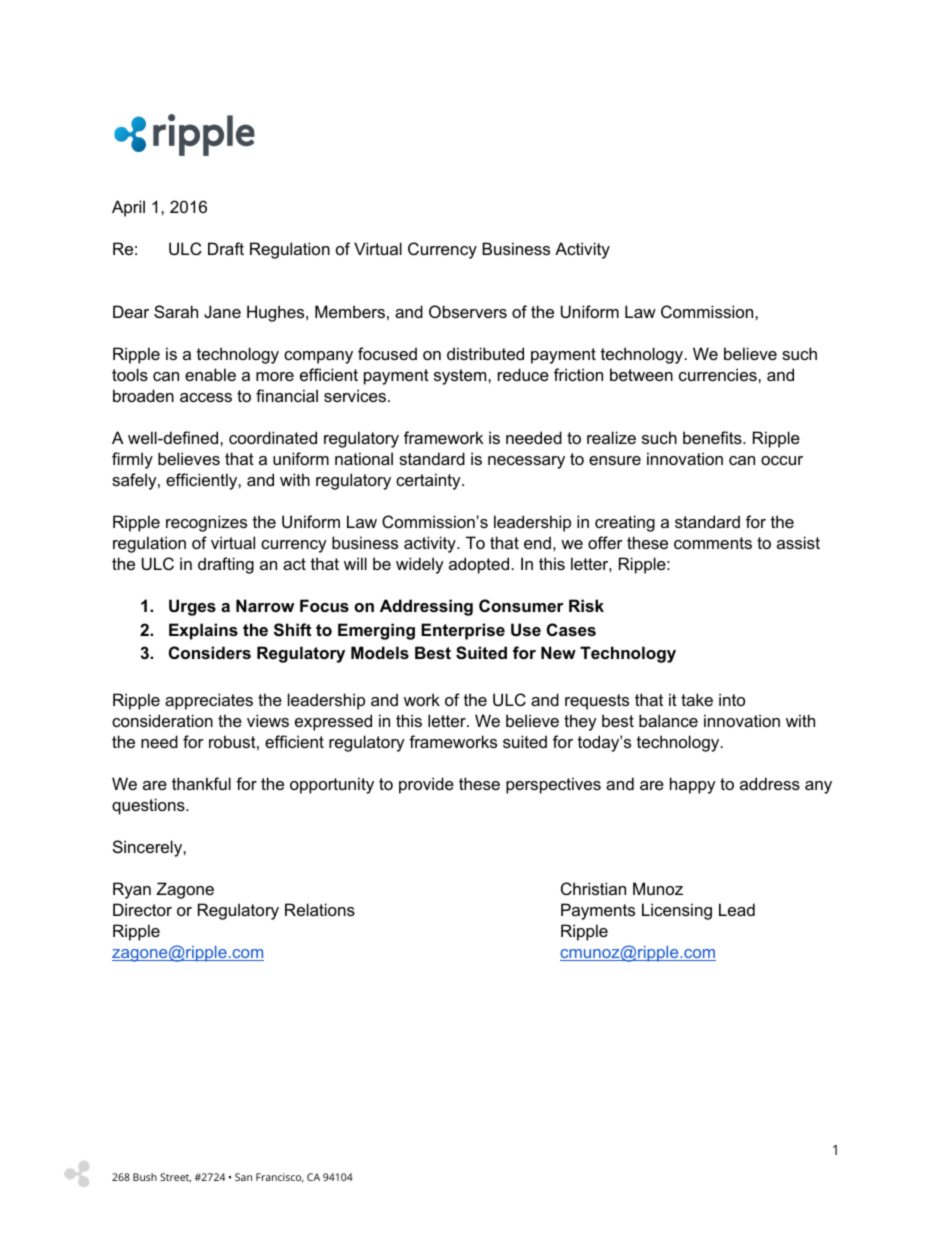 The height and width of the page is (1233, 952). Describe the element at coordinates (468, 311) in the page. I see `Observers` at that location.
